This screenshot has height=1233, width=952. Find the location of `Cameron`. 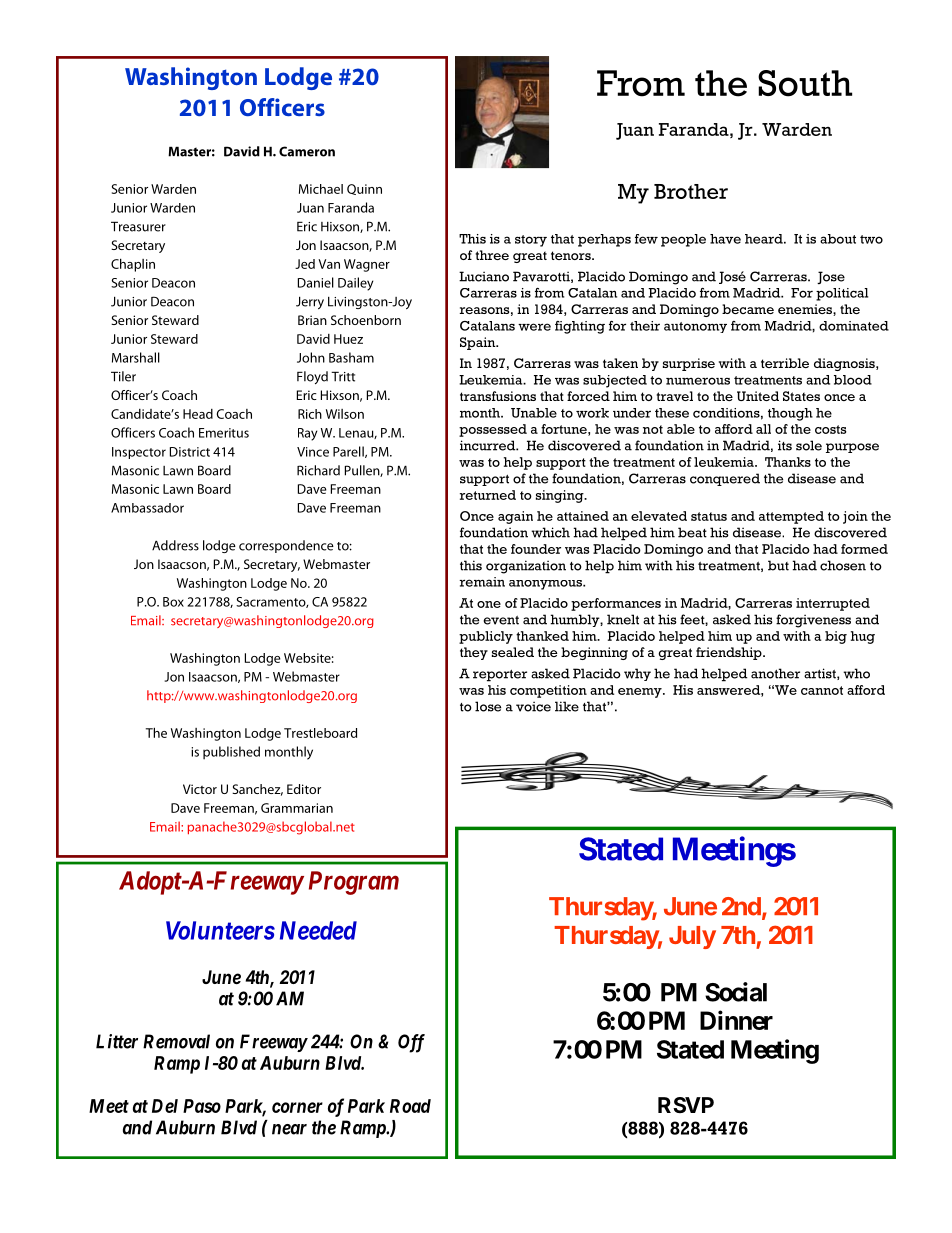

Cameron is located at coordinates (307, 151).
